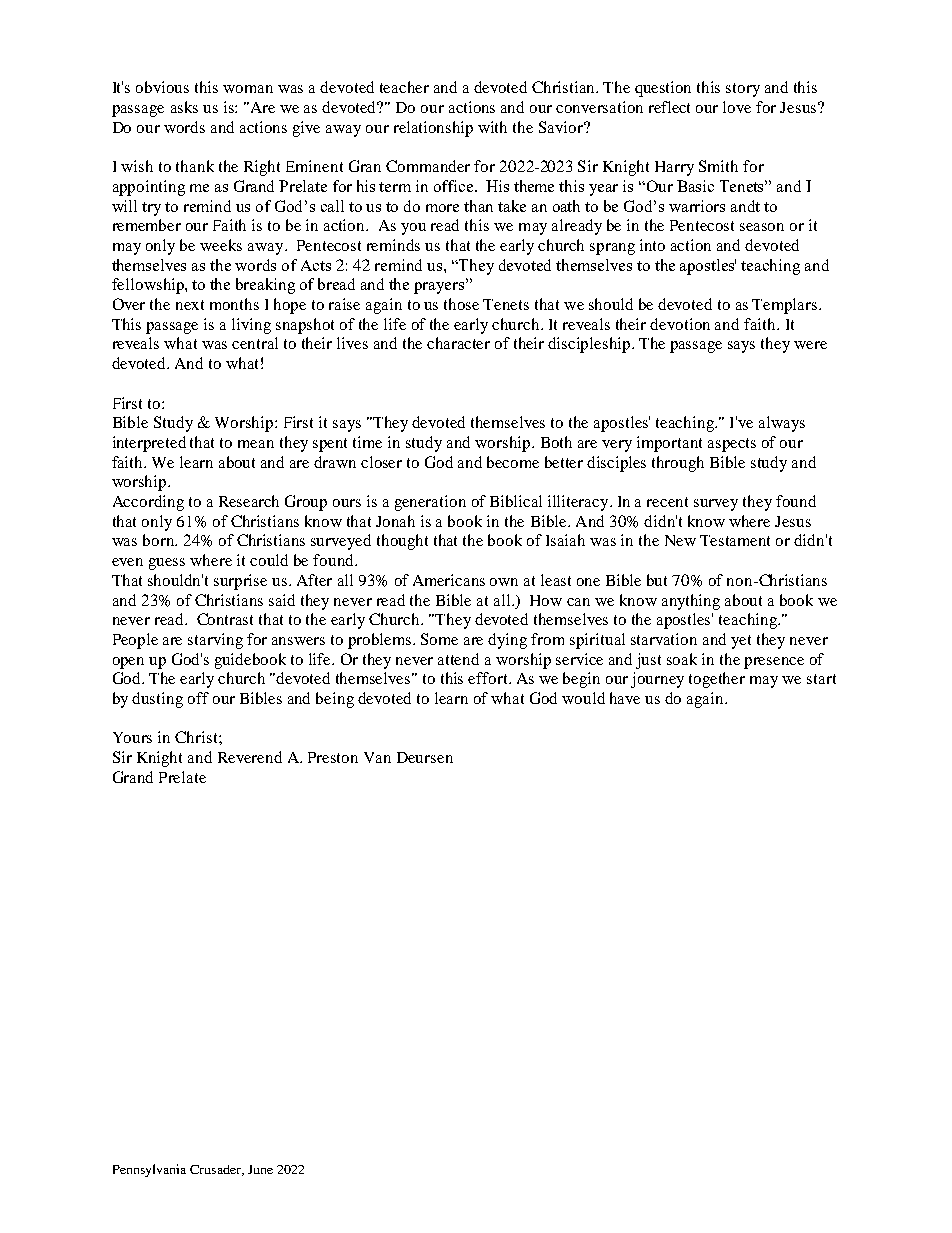 This screenshot has height=1233, width=952. I want to click on yet, so click(741, 642).
